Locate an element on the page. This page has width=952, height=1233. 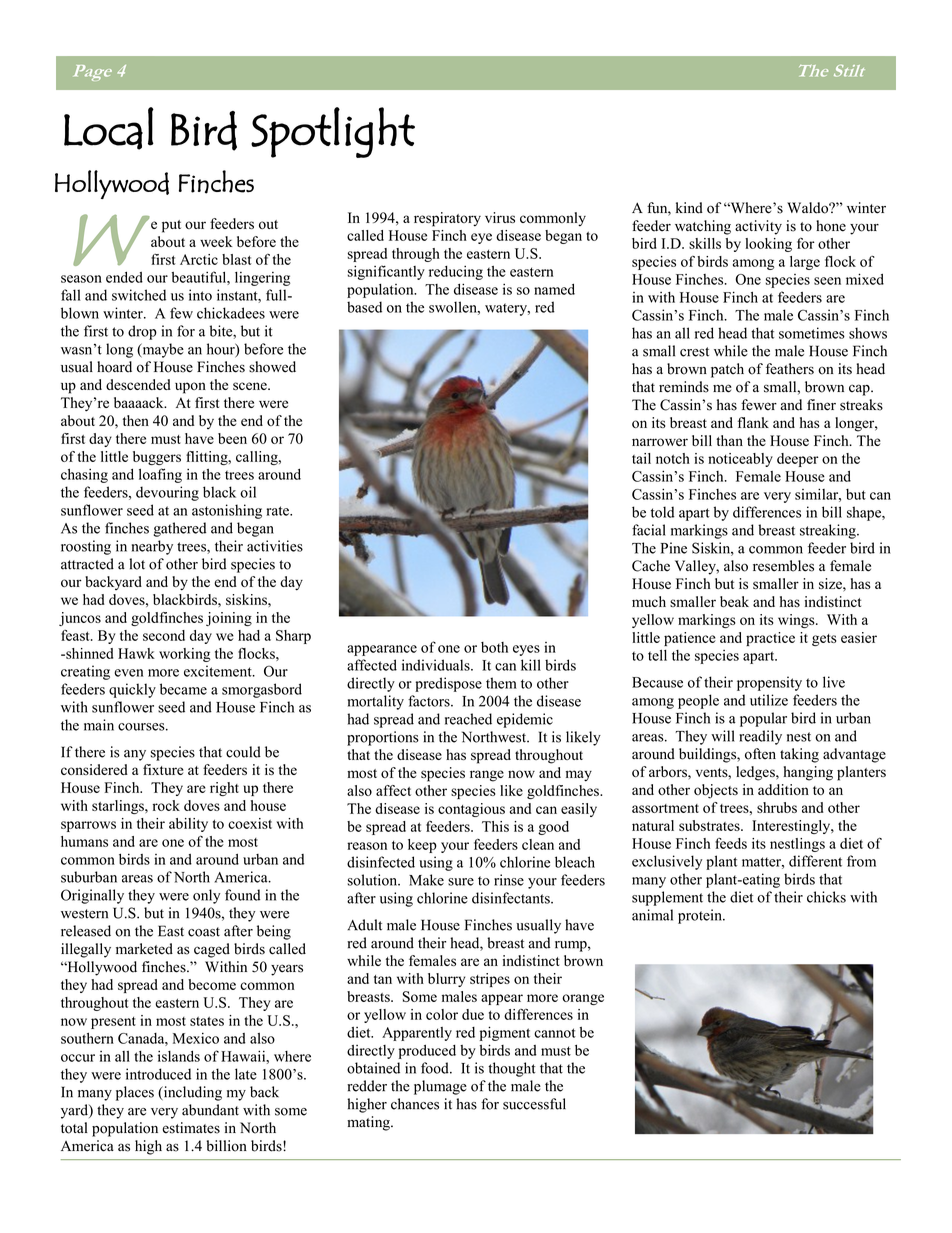
Local is located at coordinates (109, 128).
